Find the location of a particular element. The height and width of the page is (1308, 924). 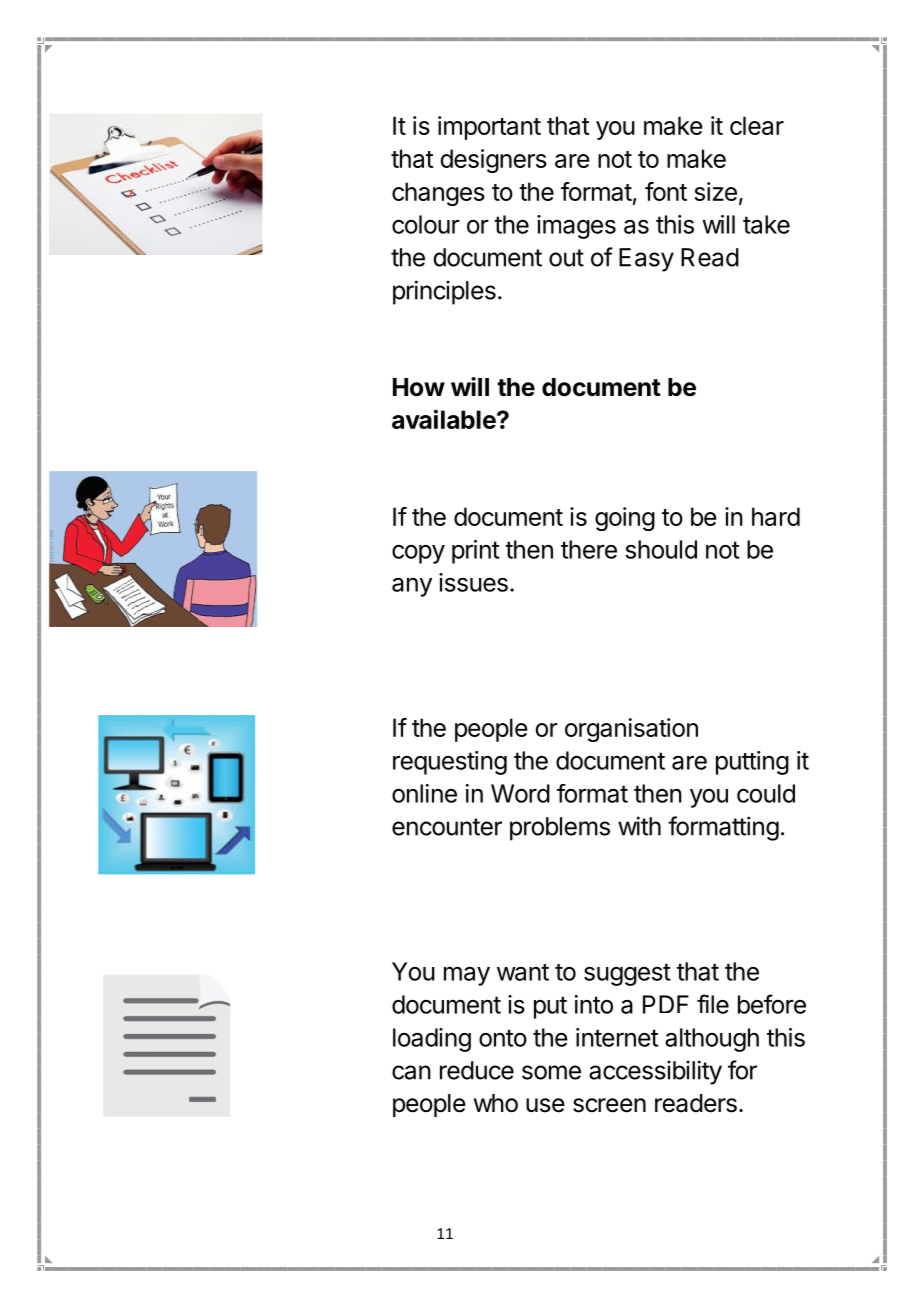

screen is located at coordinates (609, 1105).
